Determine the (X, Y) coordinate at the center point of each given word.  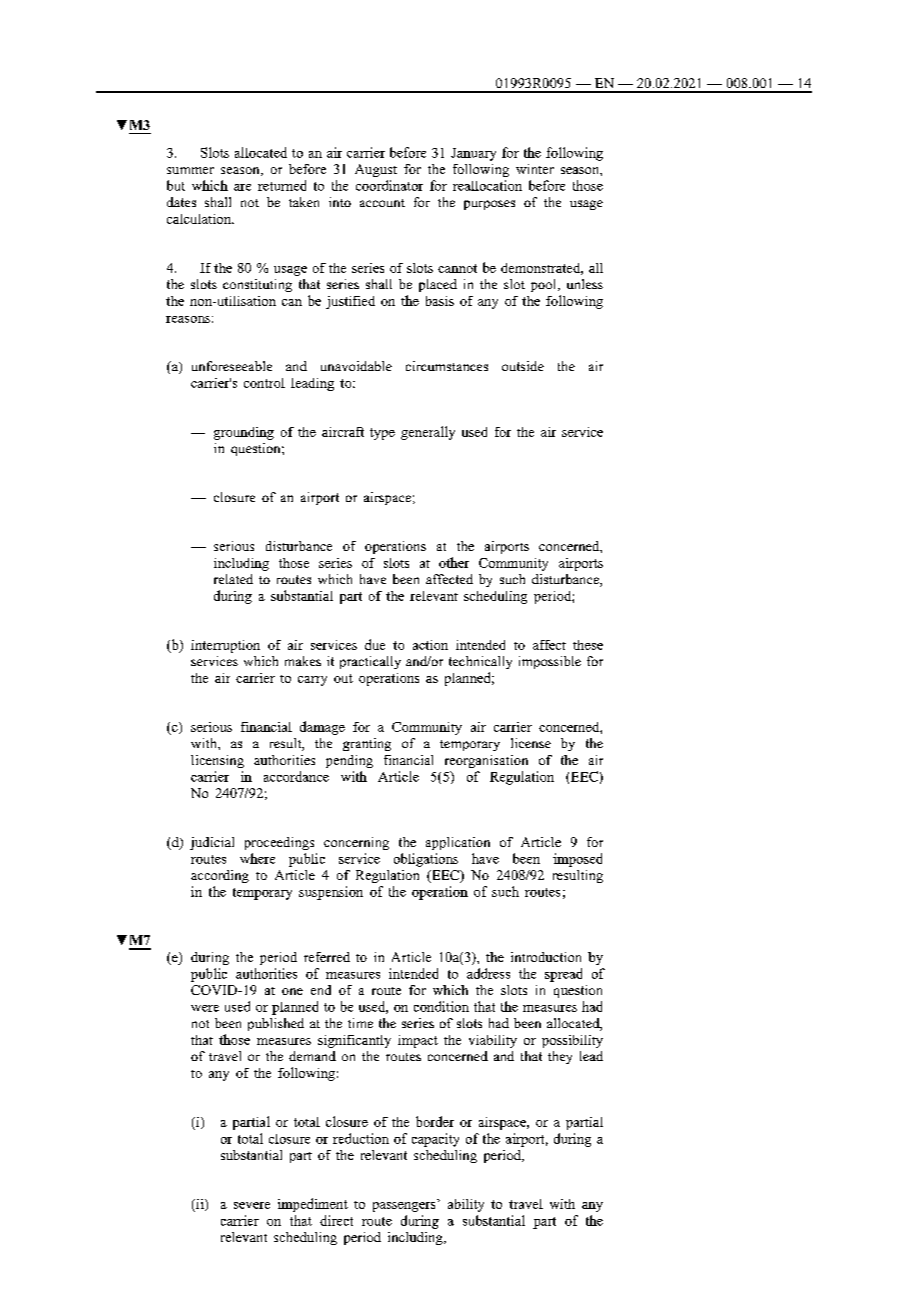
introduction (546, 957)
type (382, 434)
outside (523, 366)
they (560, 1057)
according (220, 876)
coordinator (389, 185)
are (242, 187)
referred (327, 957)
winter (535, 169)
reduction (361, 1138)
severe (252, 1205)
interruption (225, 646)
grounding (244, 433)
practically (370, 662)
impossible (550, 662)
